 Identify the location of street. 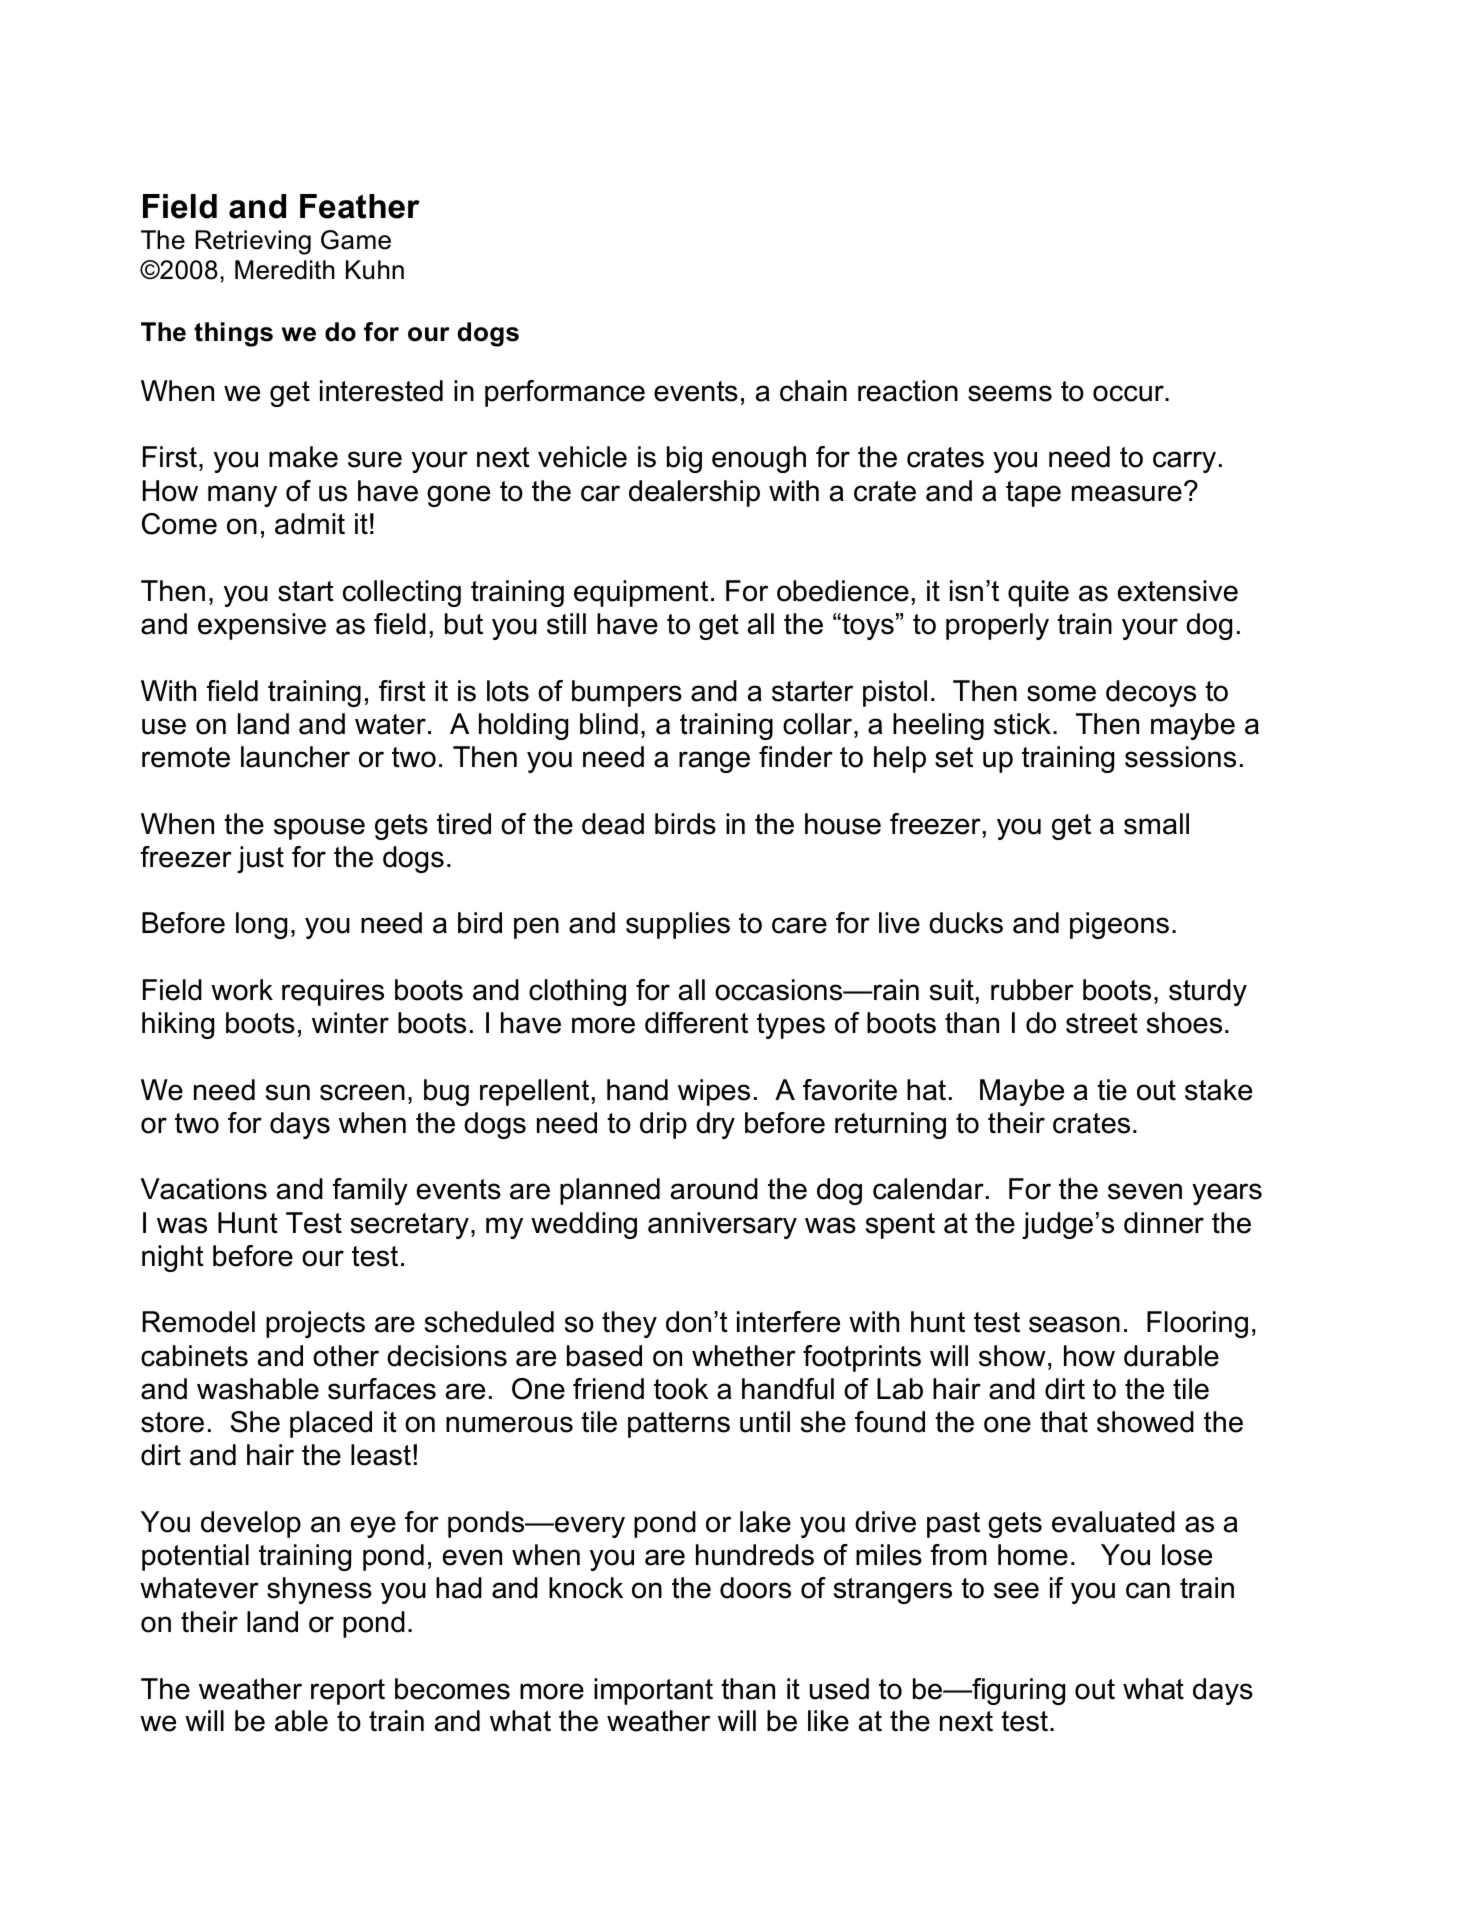
(1102, 1023).
